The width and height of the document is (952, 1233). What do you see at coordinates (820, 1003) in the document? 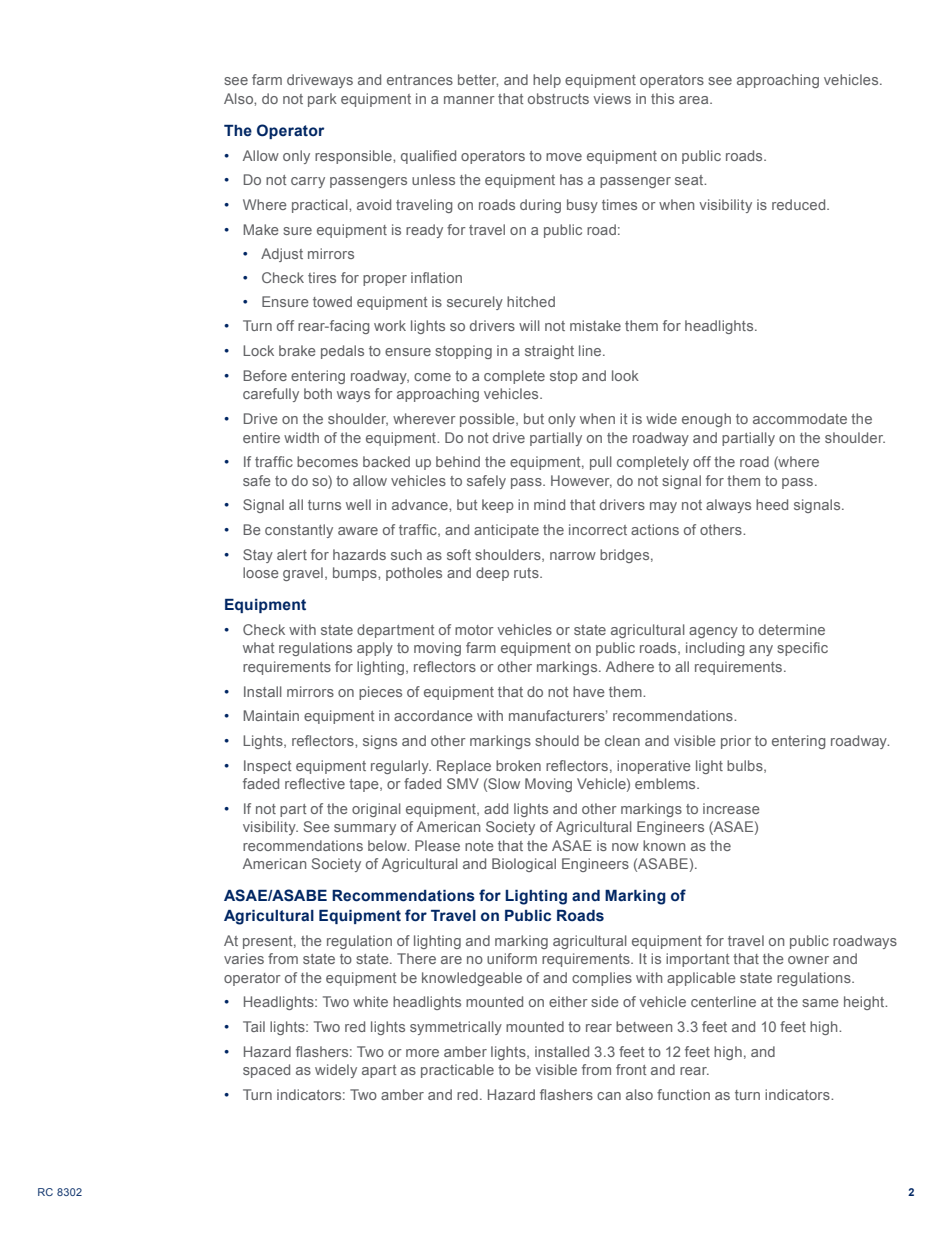
I see `same` at bounding box center [820, 1003].
